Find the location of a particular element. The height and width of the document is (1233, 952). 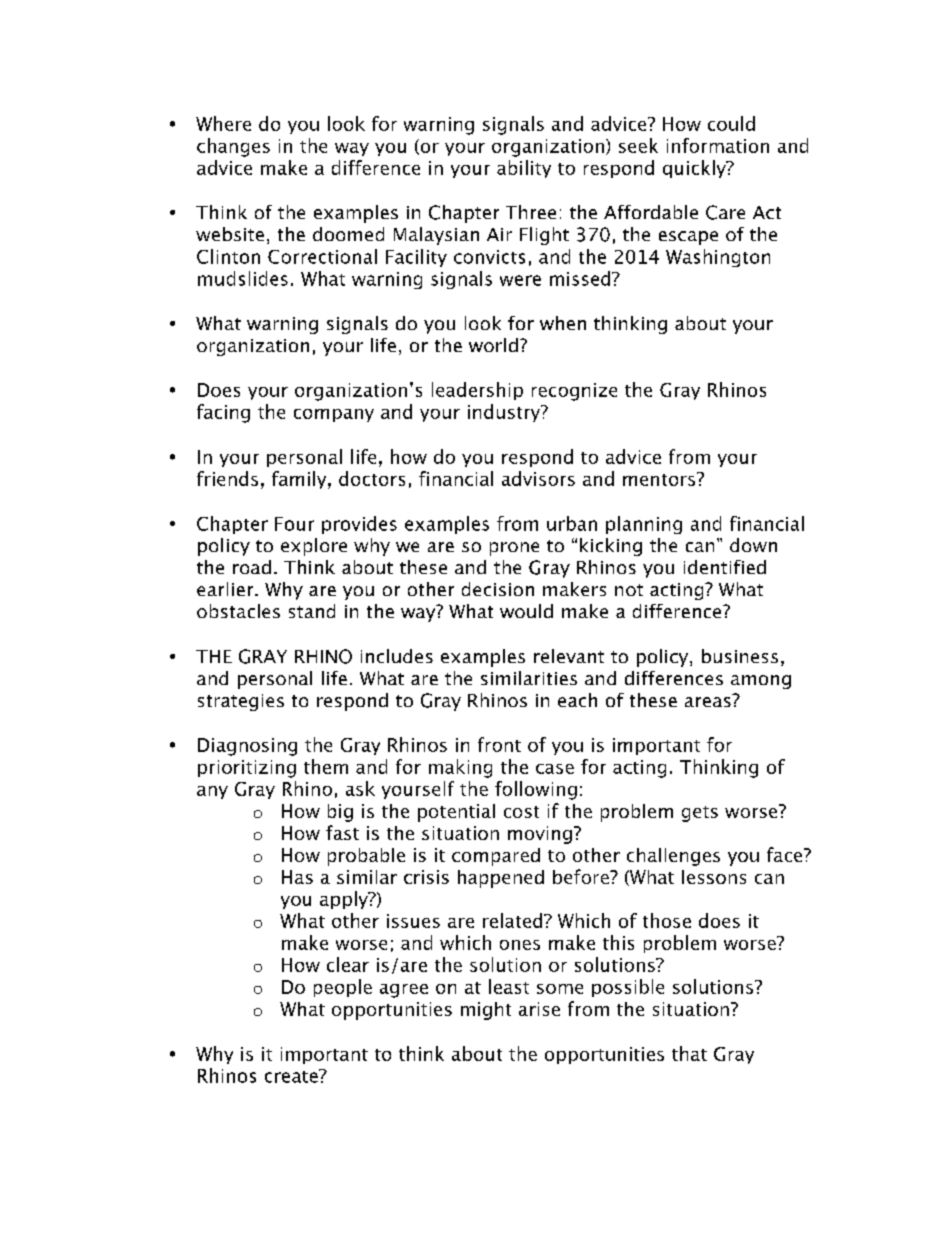

changes is located at coordinates (233, 147).
